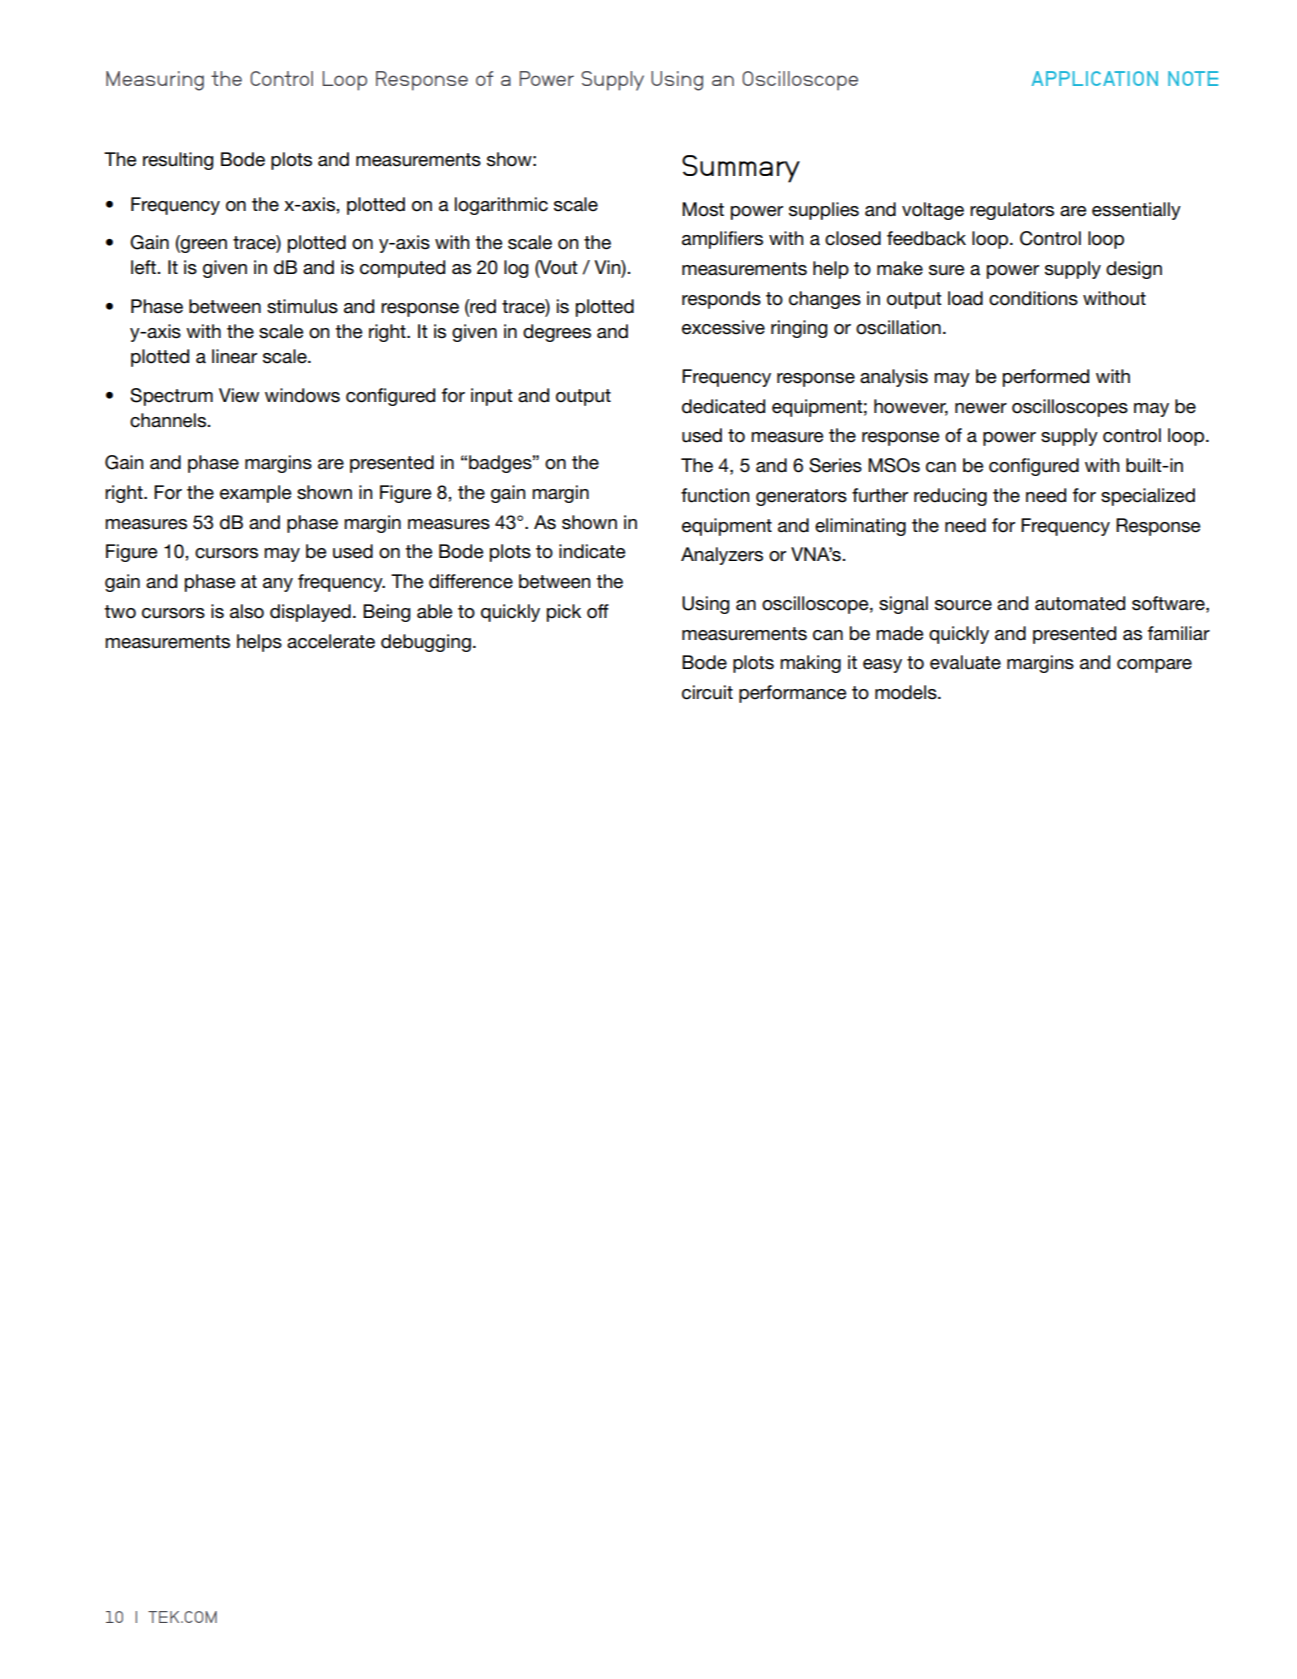 This image has width=1297, height=1679. What do you see at coordinates (707, 692) in the image?
I see `circuit` at bounding box center [707, 692].
